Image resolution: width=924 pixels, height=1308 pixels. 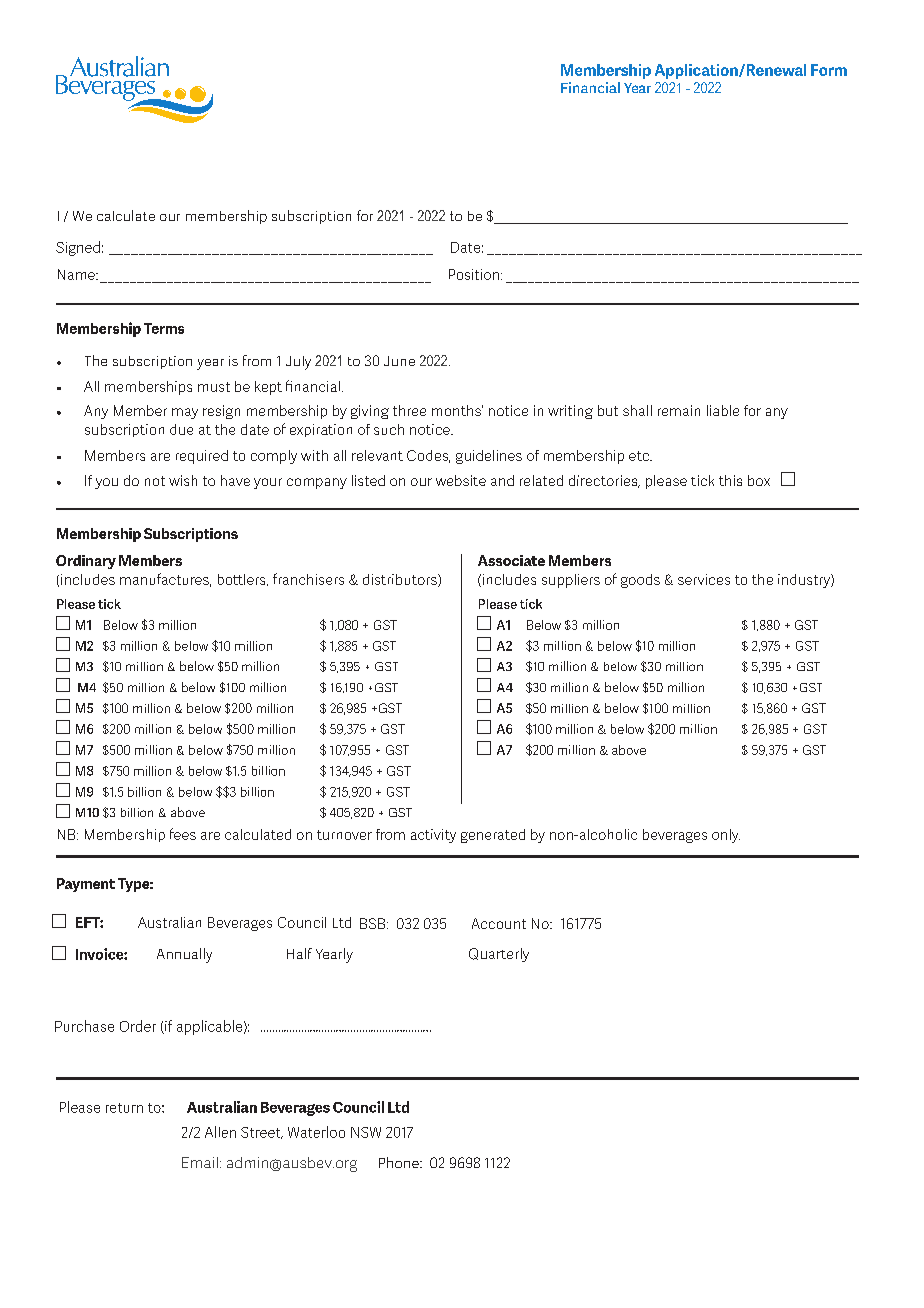 I want to click on Position, so click(x=474, y=274).
